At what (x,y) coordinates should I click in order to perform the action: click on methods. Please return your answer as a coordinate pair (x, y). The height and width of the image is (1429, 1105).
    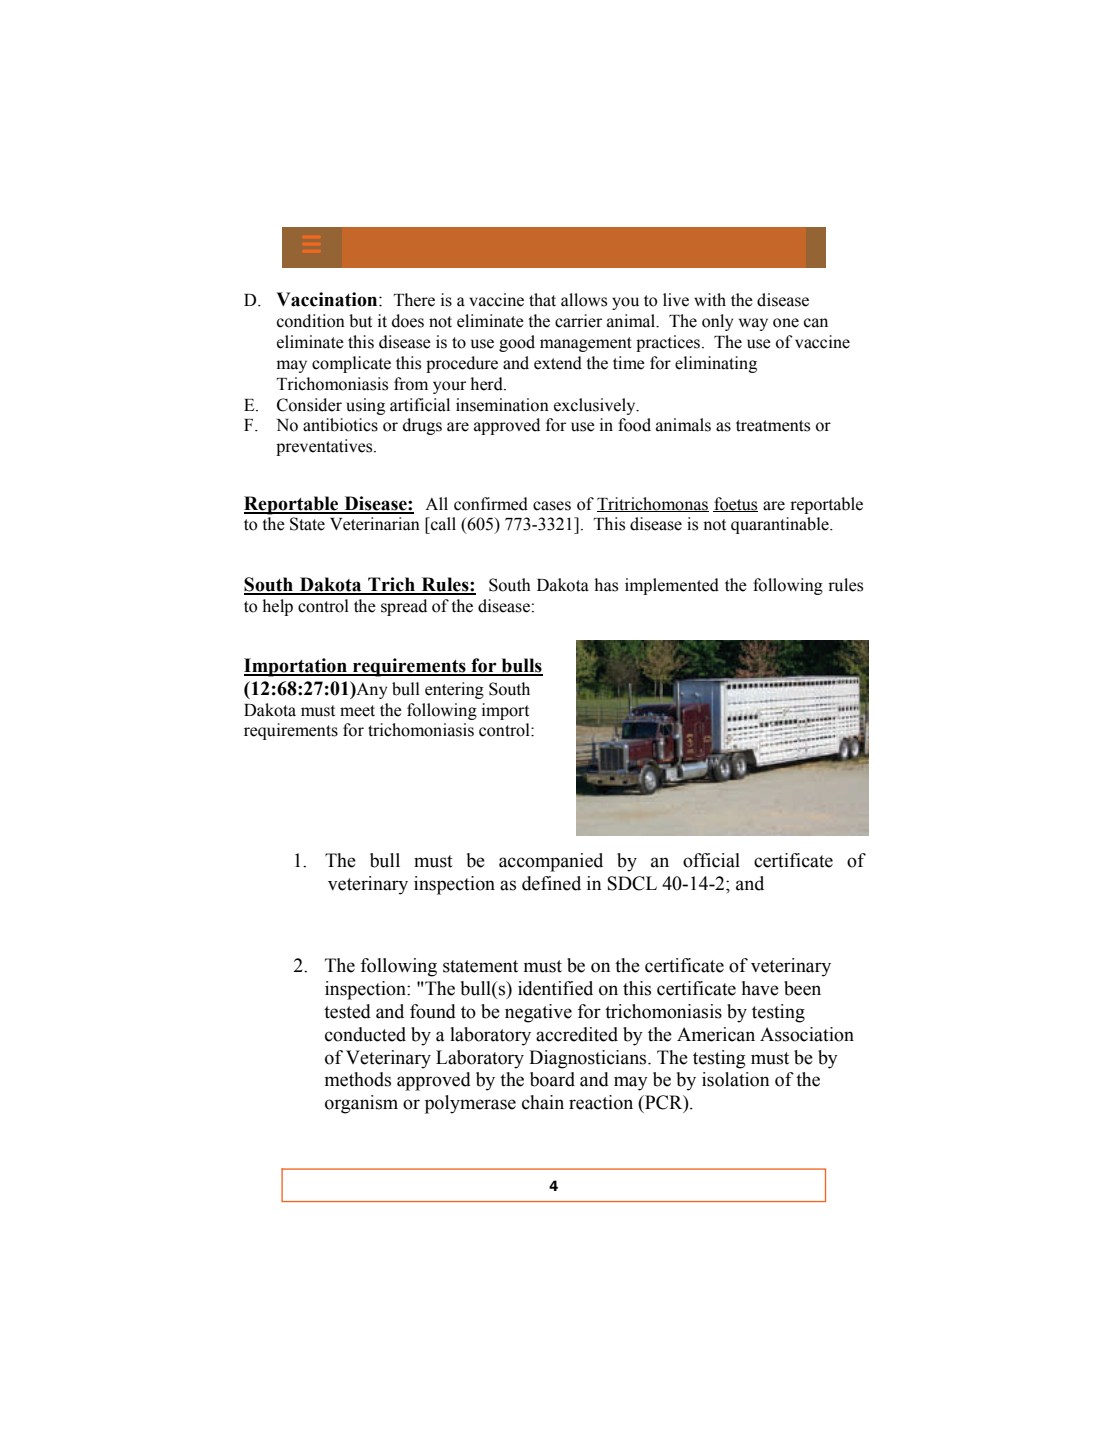
    Looking at the image, I should click on (358, 1079).
